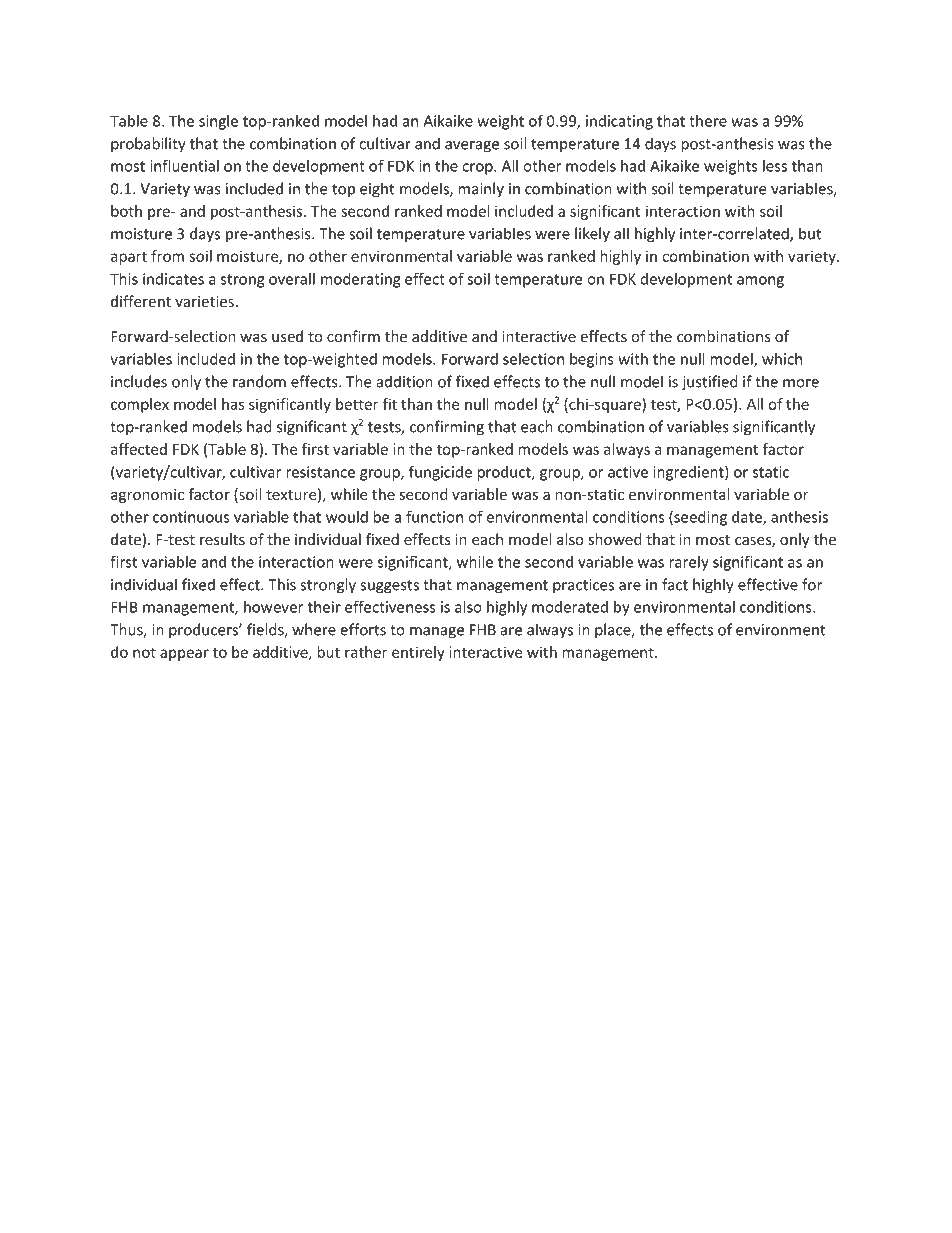  I want to click on single, so click(218, 122).
